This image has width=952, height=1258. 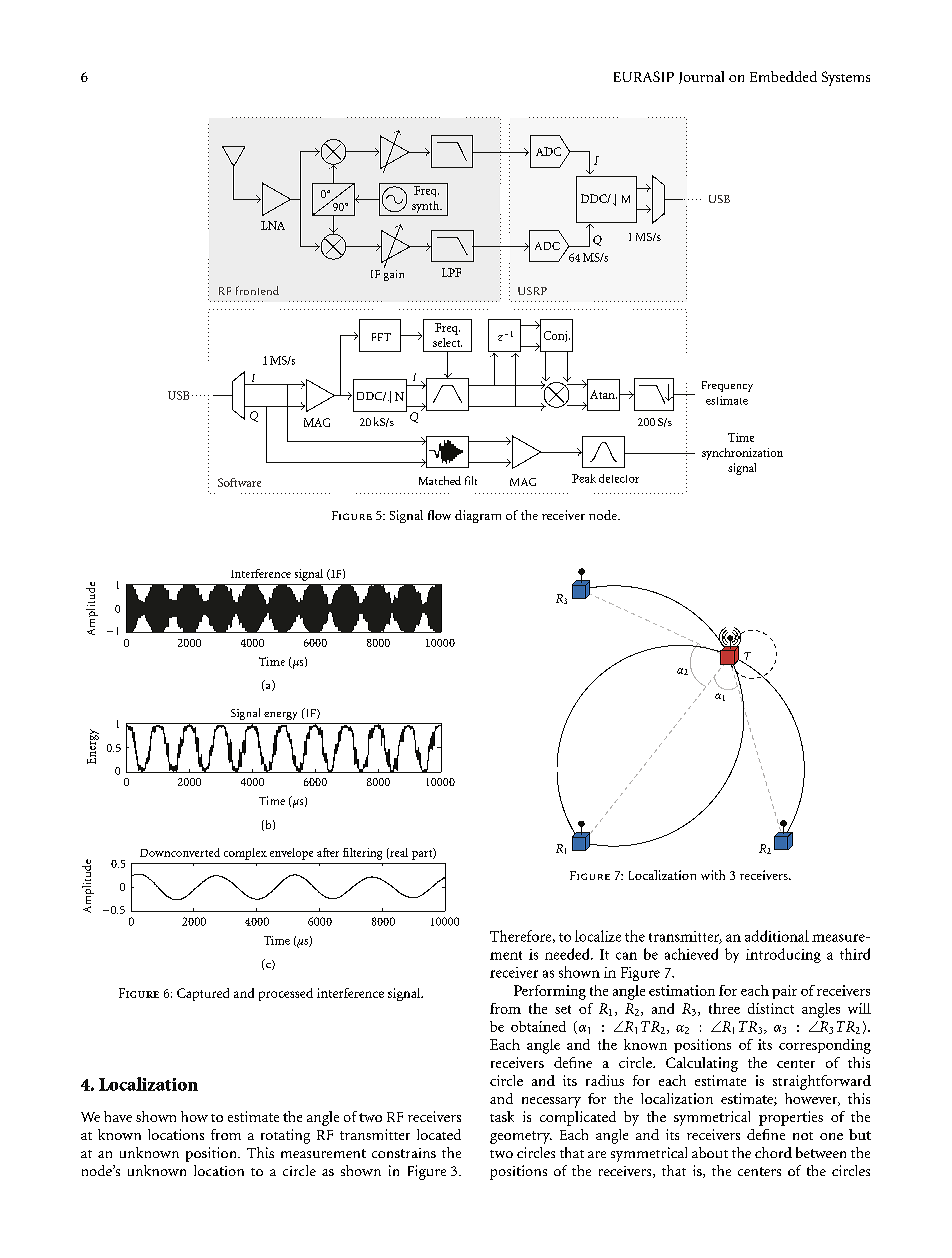 What do you see at coordinates (742, 454) in the image?
I see `synchronization` at bounding box center [742, 454].
